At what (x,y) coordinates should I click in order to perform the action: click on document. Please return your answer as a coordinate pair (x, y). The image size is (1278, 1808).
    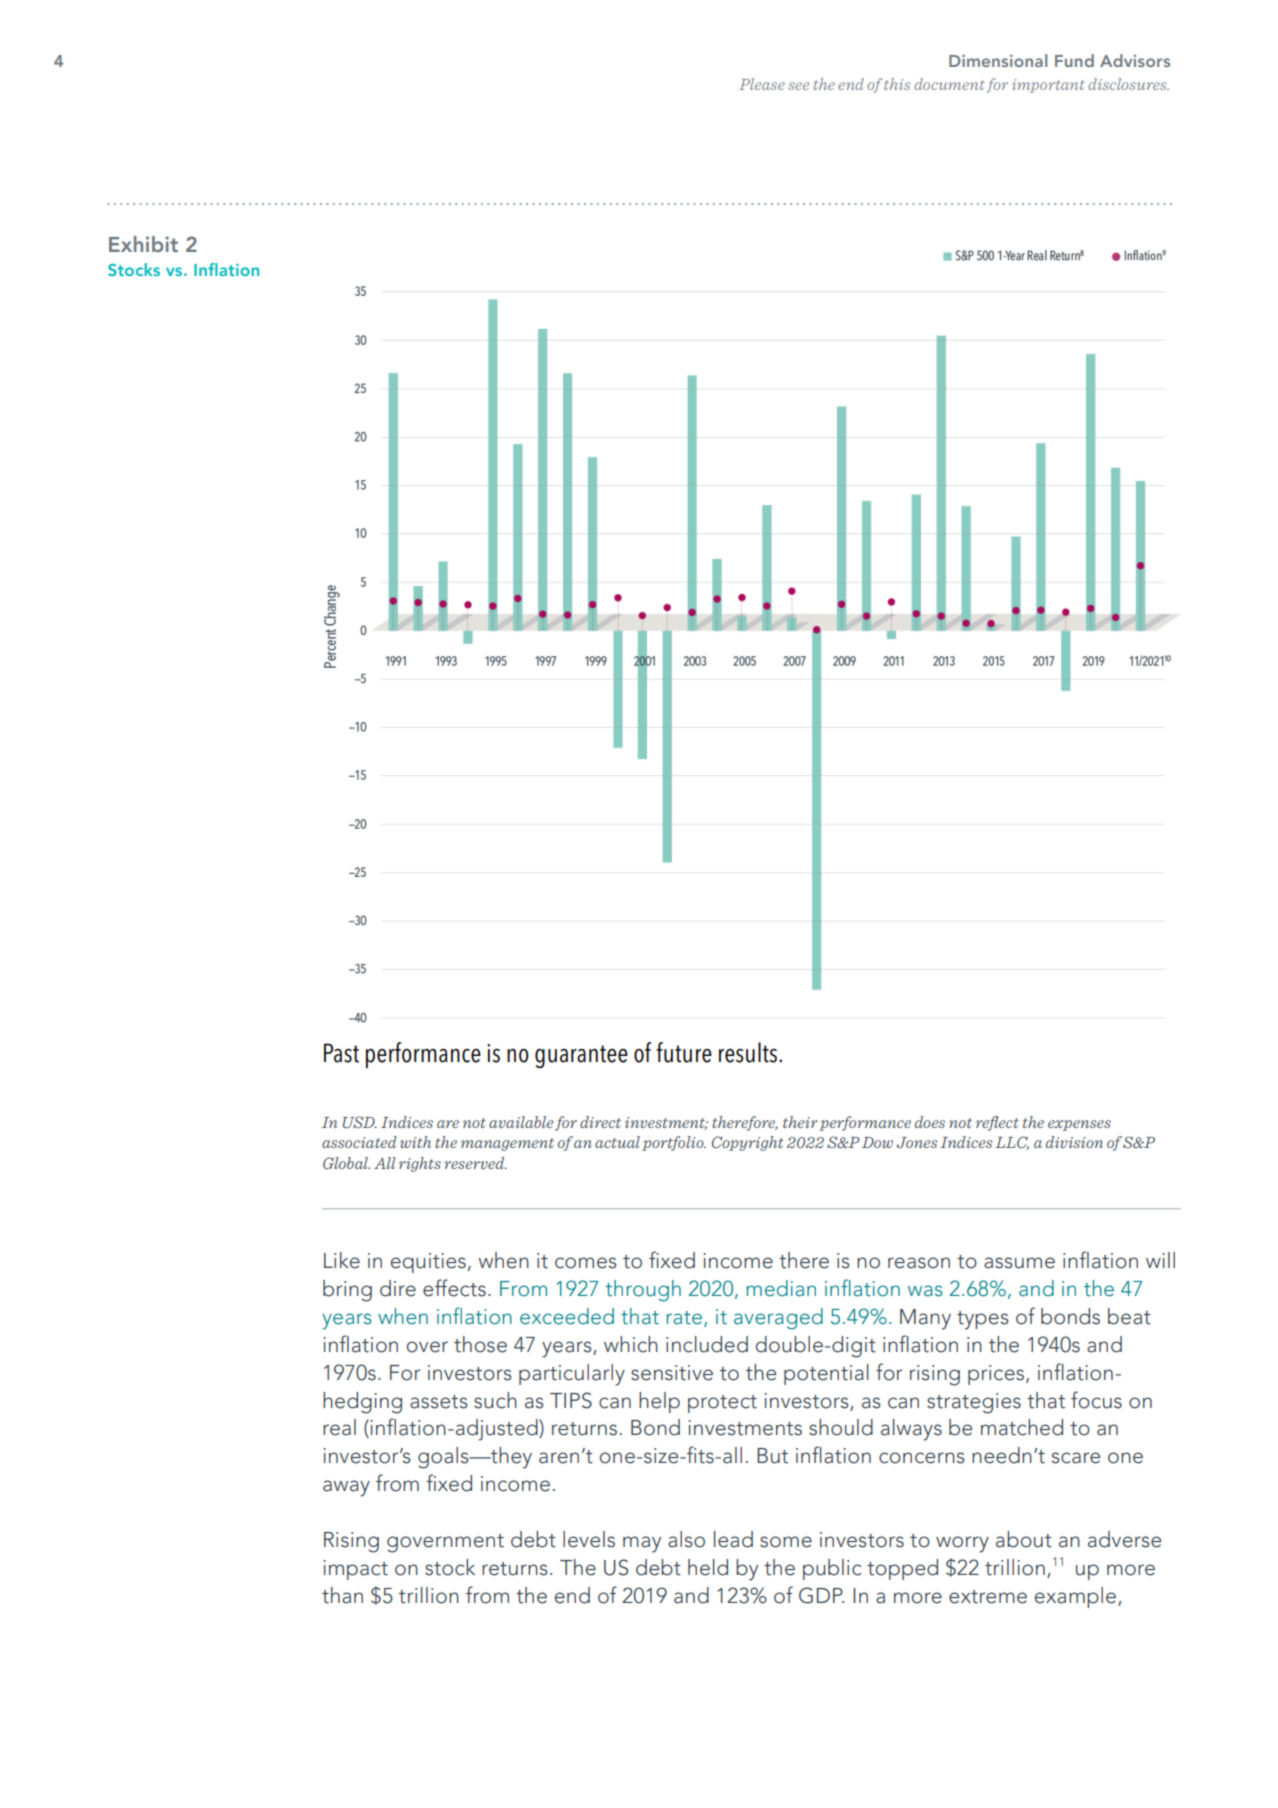
    Looking at the image, I should click on (949, 84).
